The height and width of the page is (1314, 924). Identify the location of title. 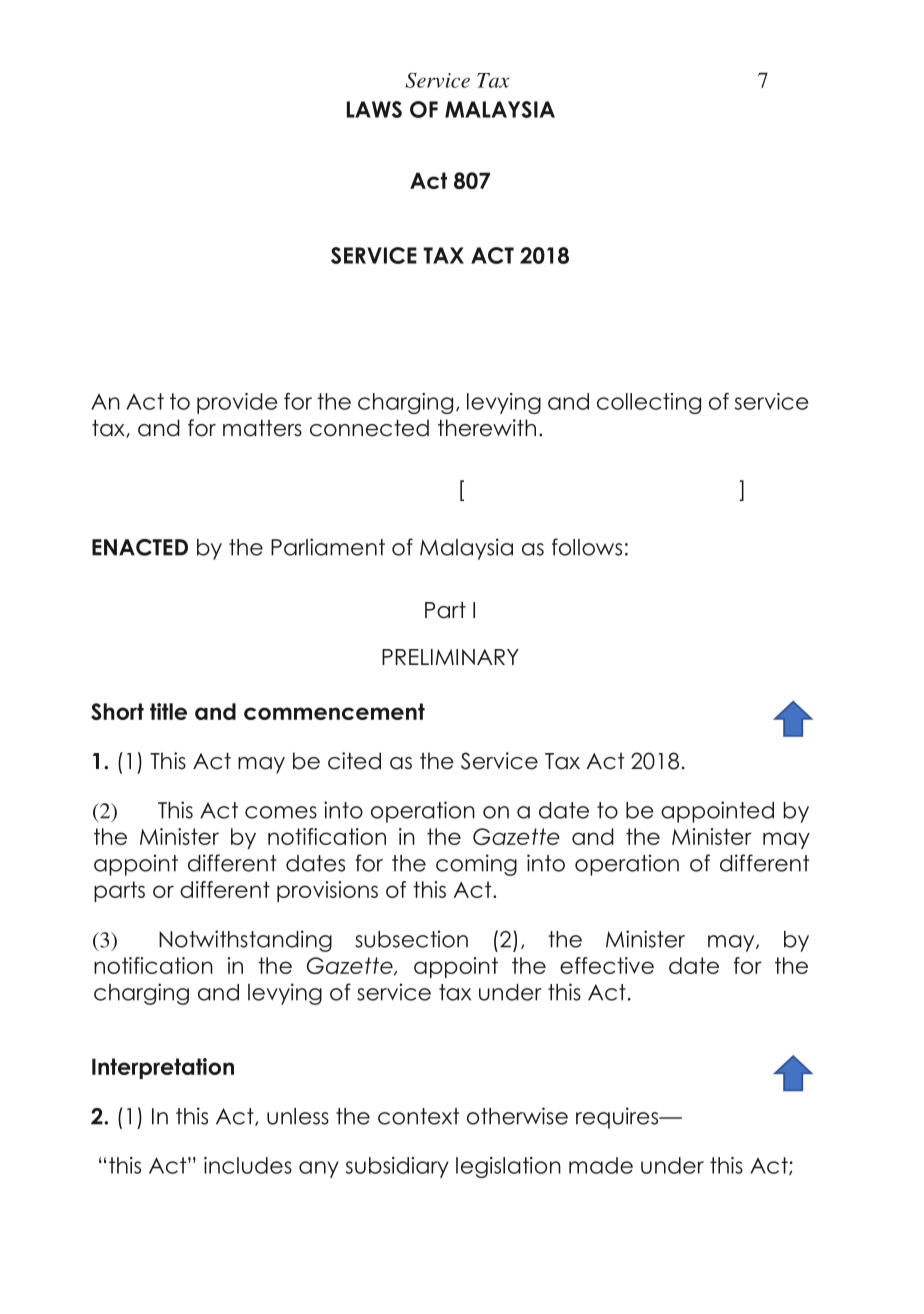
(168, 711).
